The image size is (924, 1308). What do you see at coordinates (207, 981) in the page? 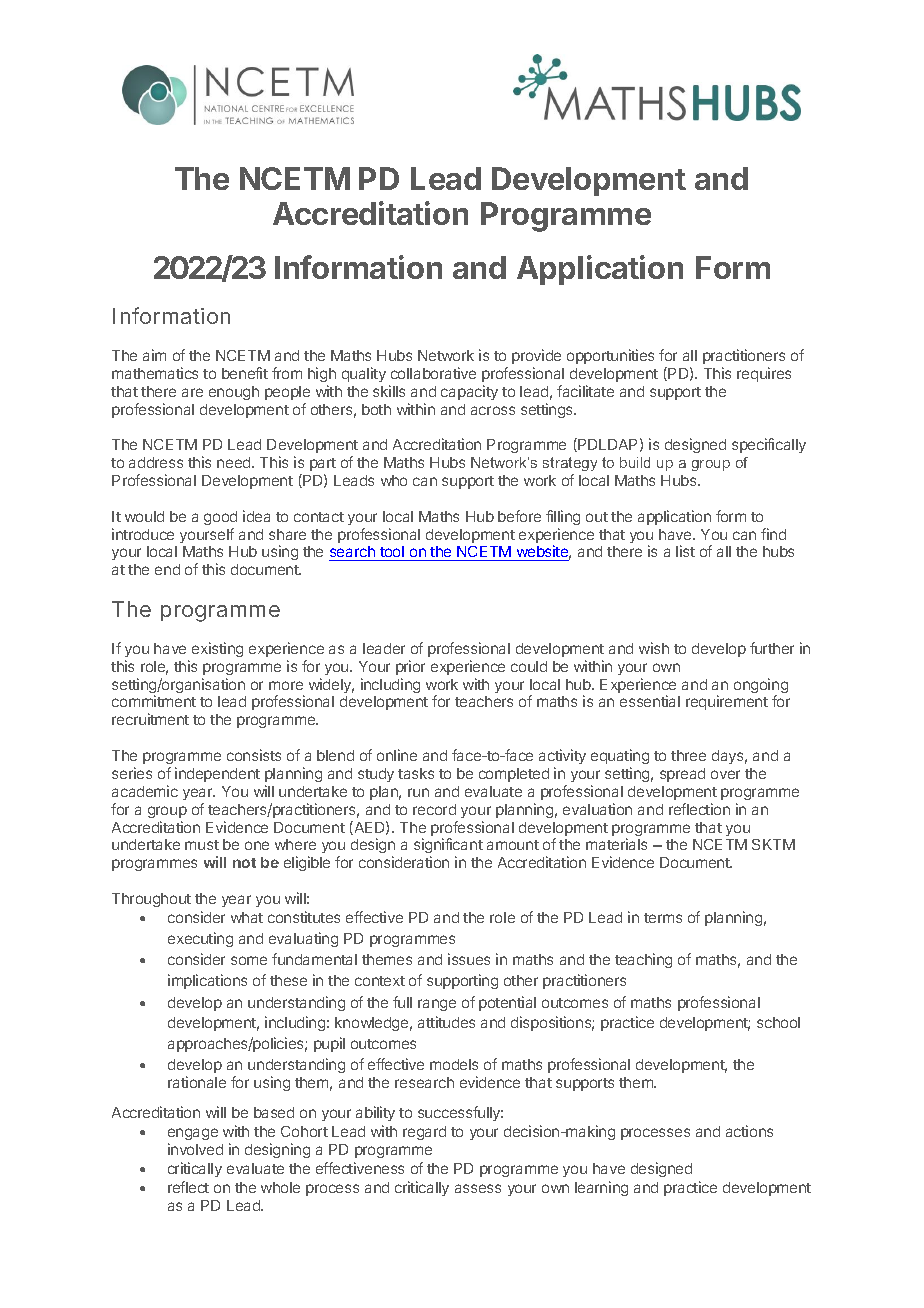
I see `implications` at bounding box center [207, 981].
